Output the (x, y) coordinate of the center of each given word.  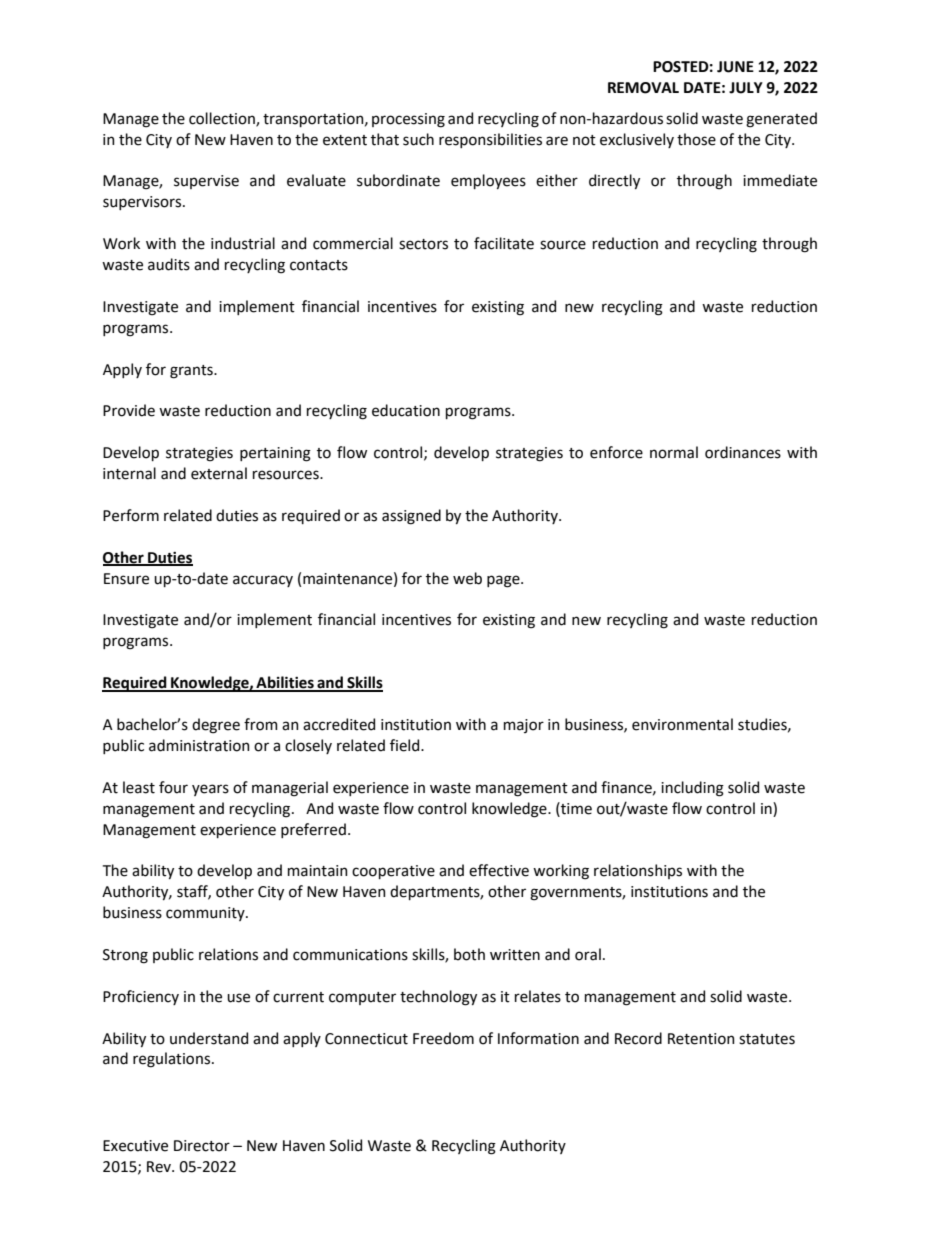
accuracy (263, 581)
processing (408, 120)
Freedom (443, 1038)
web (467, 578)
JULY (746, 88)
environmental (682, 724)
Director (202, 1146)
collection (223, 119)
